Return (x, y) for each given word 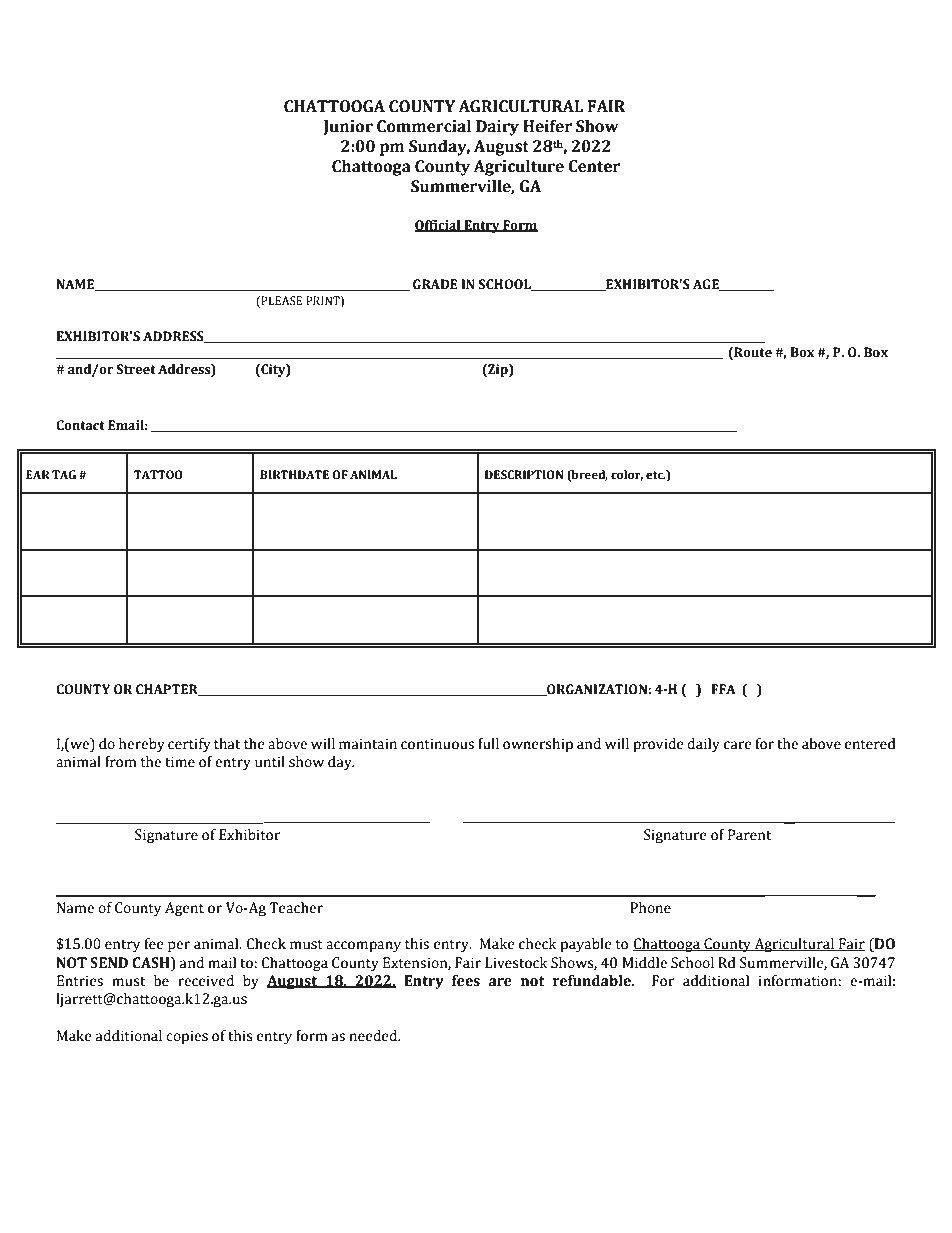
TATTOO (158, 475)
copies (187, 1037)
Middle (644, 963)
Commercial (424, 126)
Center (594, 166)
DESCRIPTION (524, 475)
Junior (348, 127)
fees (466, 981)
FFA (723, 689)
